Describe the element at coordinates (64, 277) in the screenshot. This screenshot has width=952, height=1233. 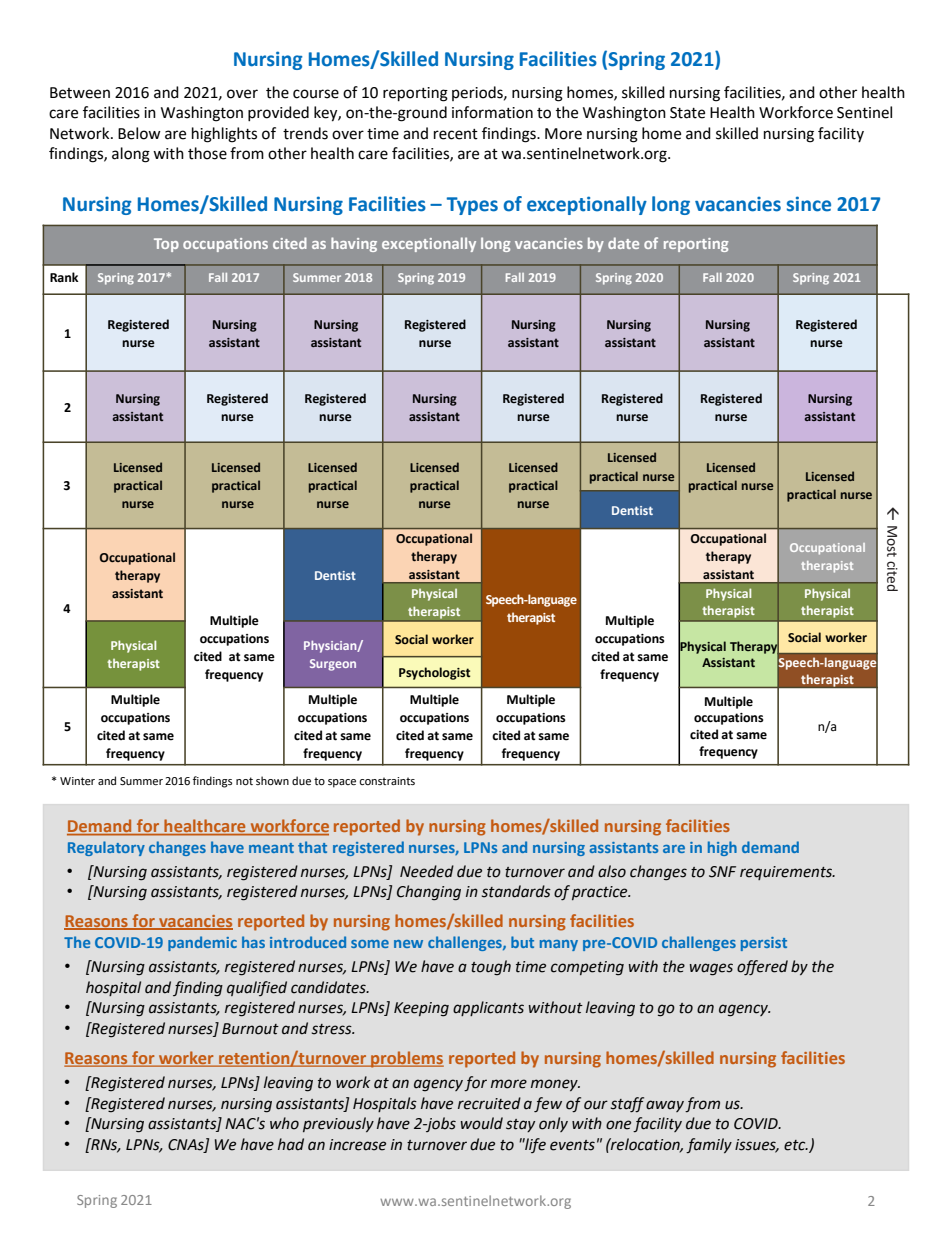
I see `Rank` at that location.
